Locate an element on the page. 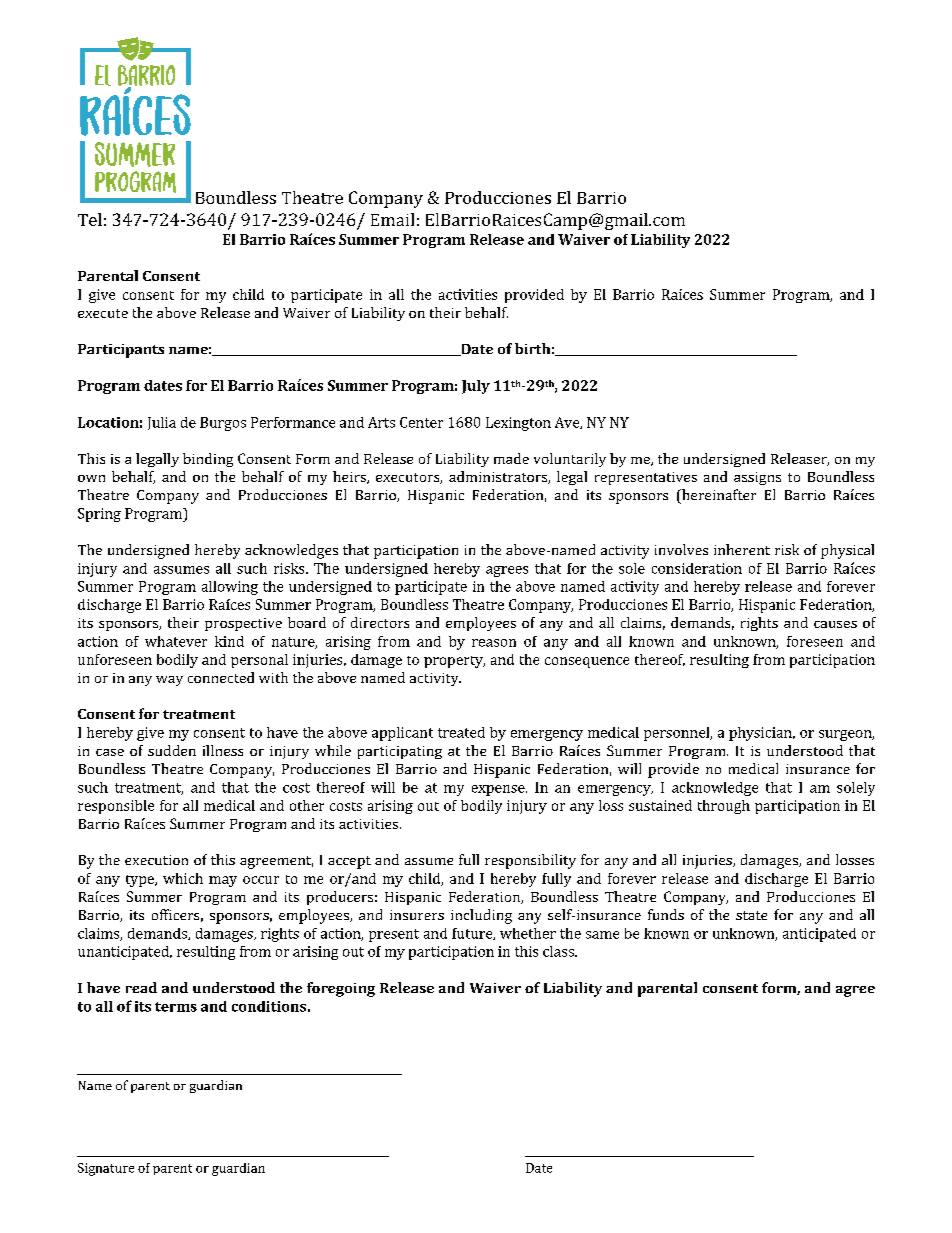 This document has width=952, height=1233. expense is located at coordinates (499, 790).
